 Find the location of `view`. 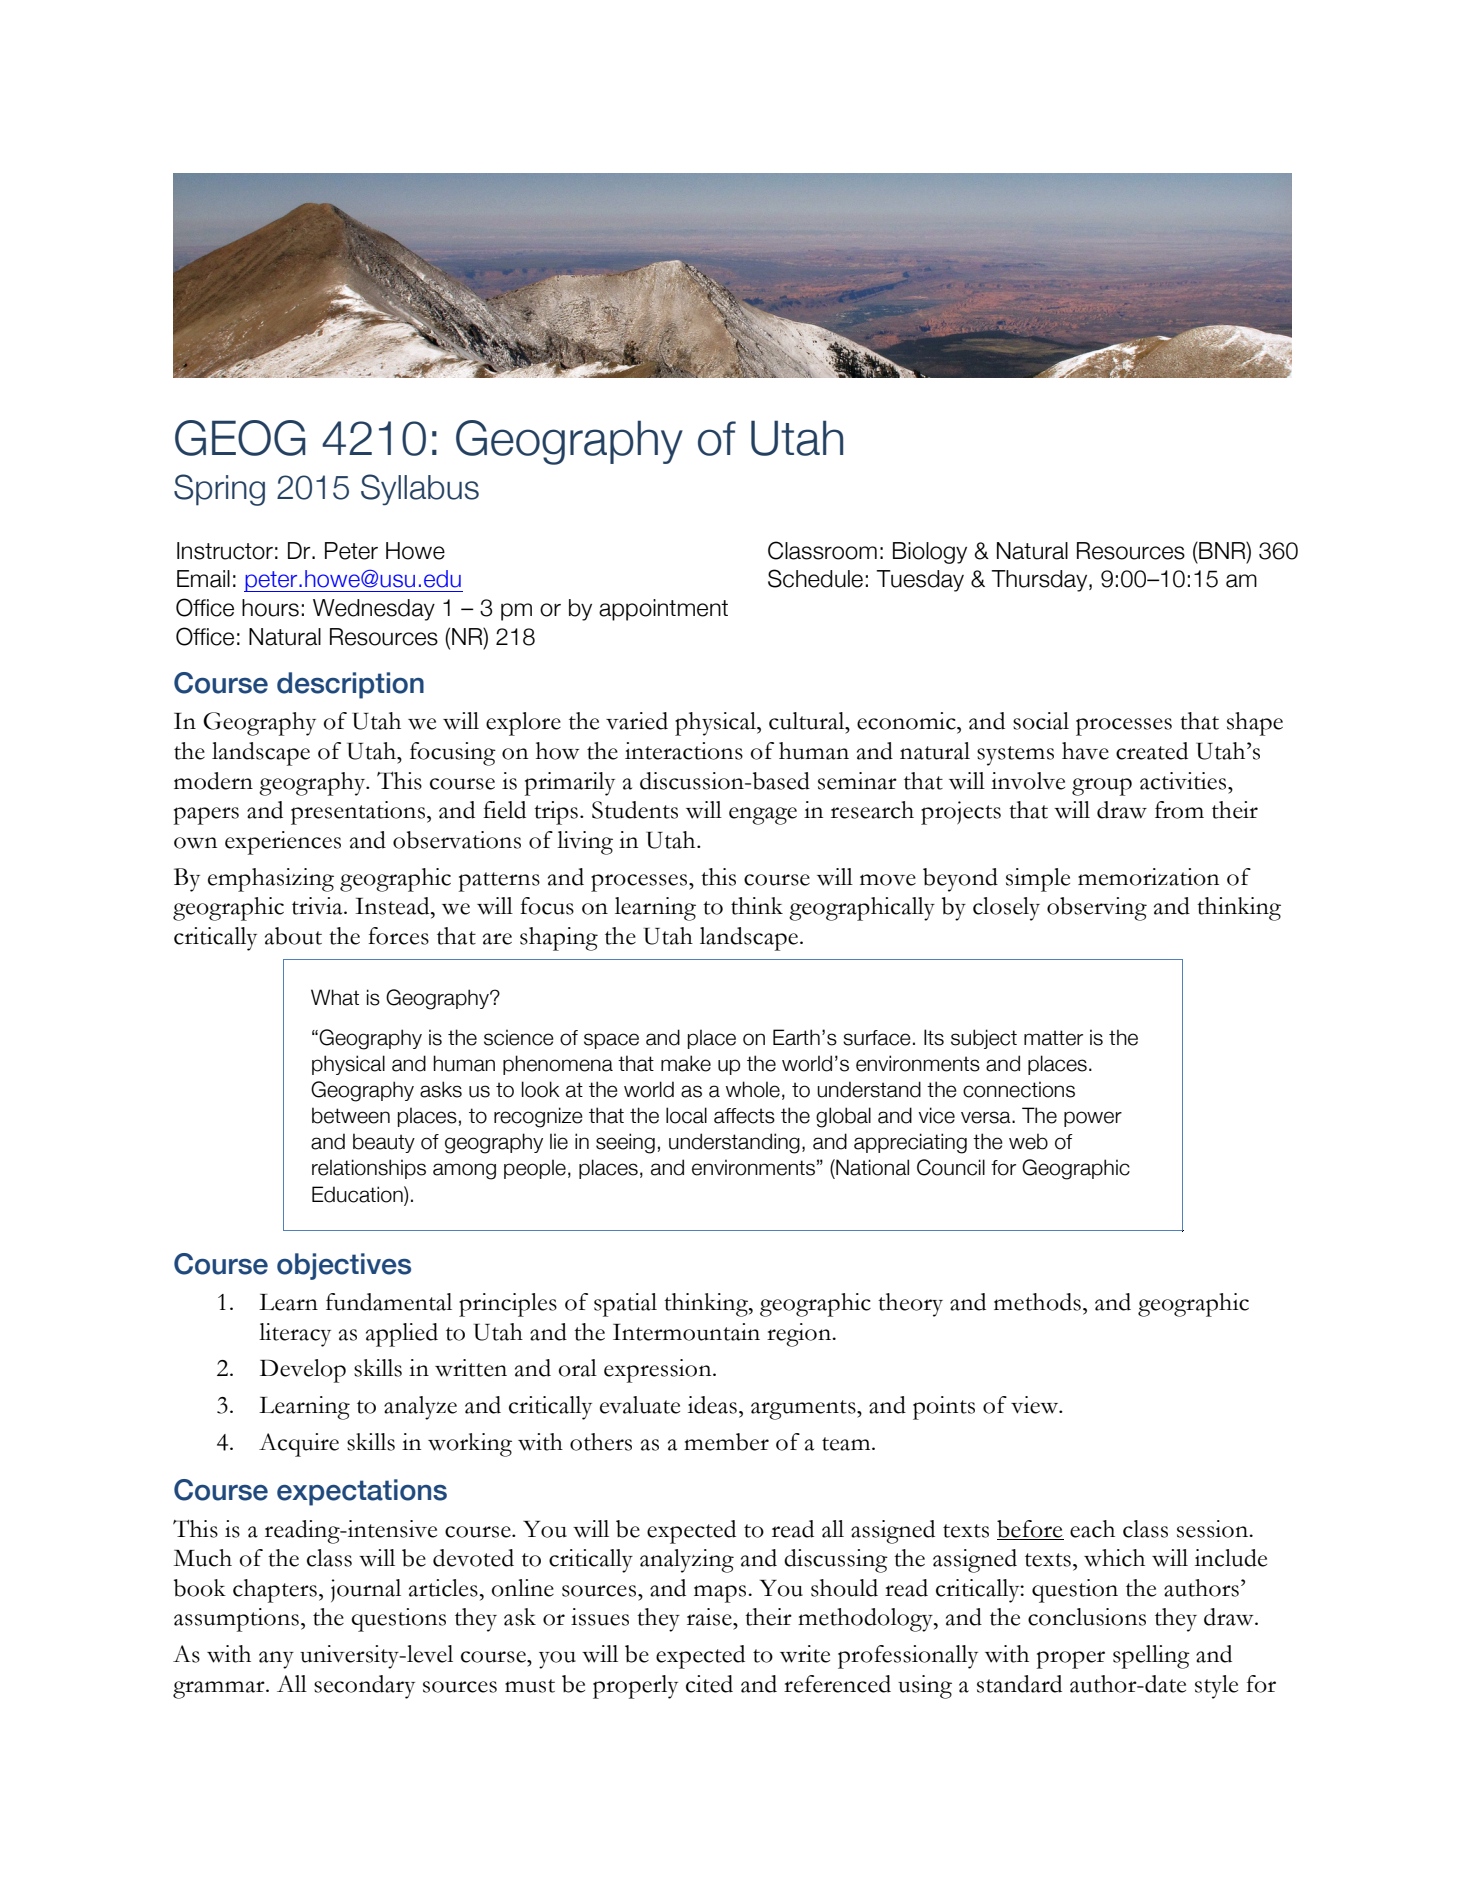

view is located at coordinates (1036, 1405).
